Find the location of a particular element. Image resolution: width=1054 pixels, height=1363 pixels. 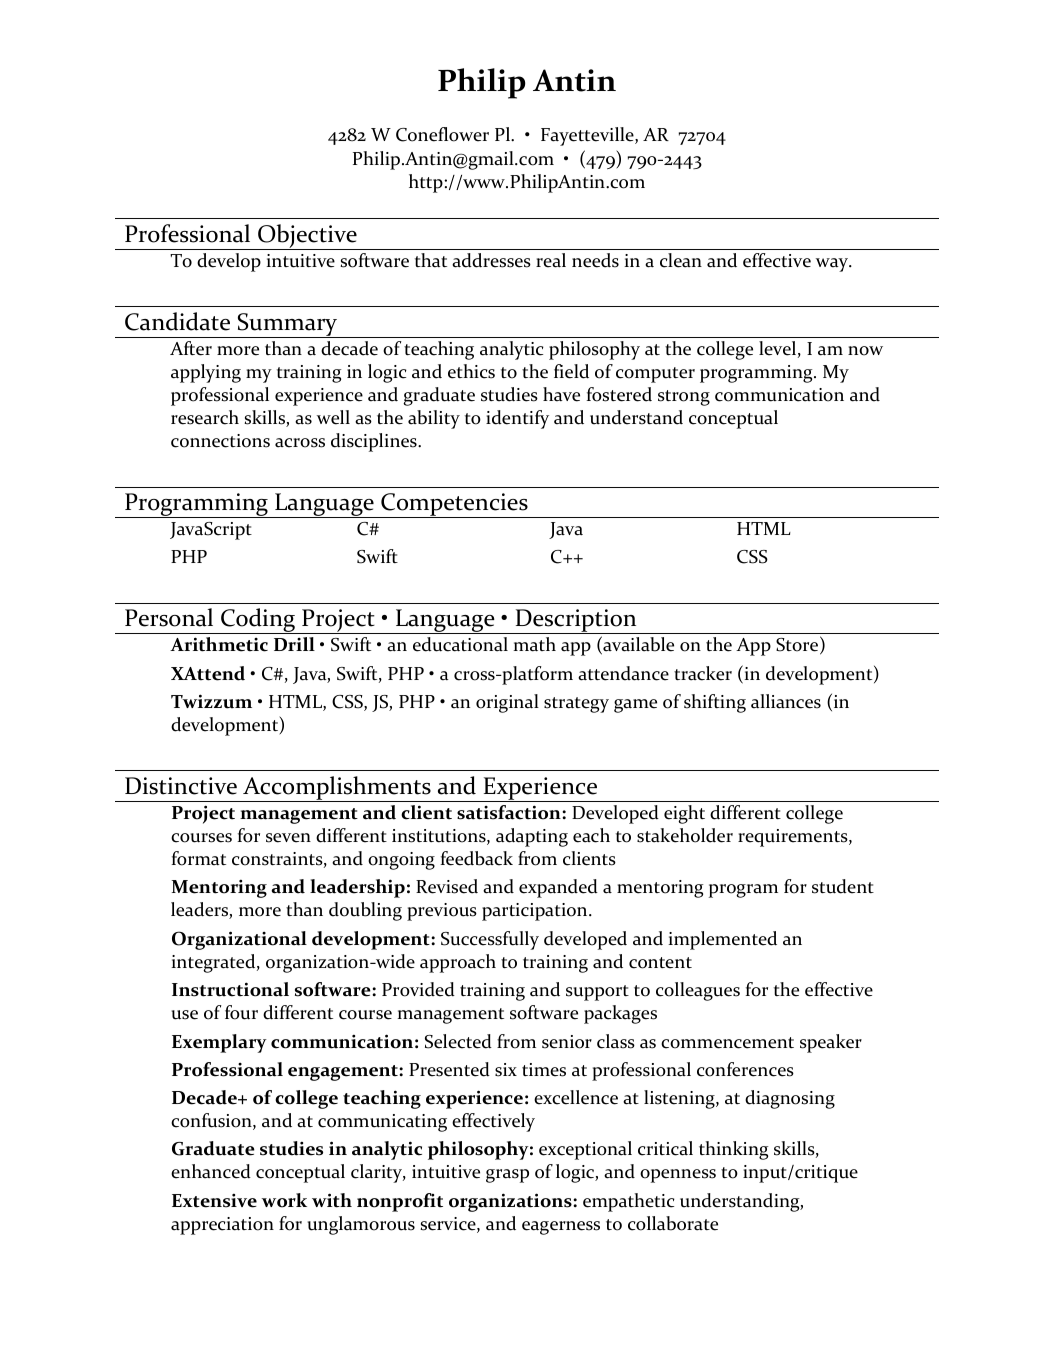

connections is located at coordinates (220, 441).
